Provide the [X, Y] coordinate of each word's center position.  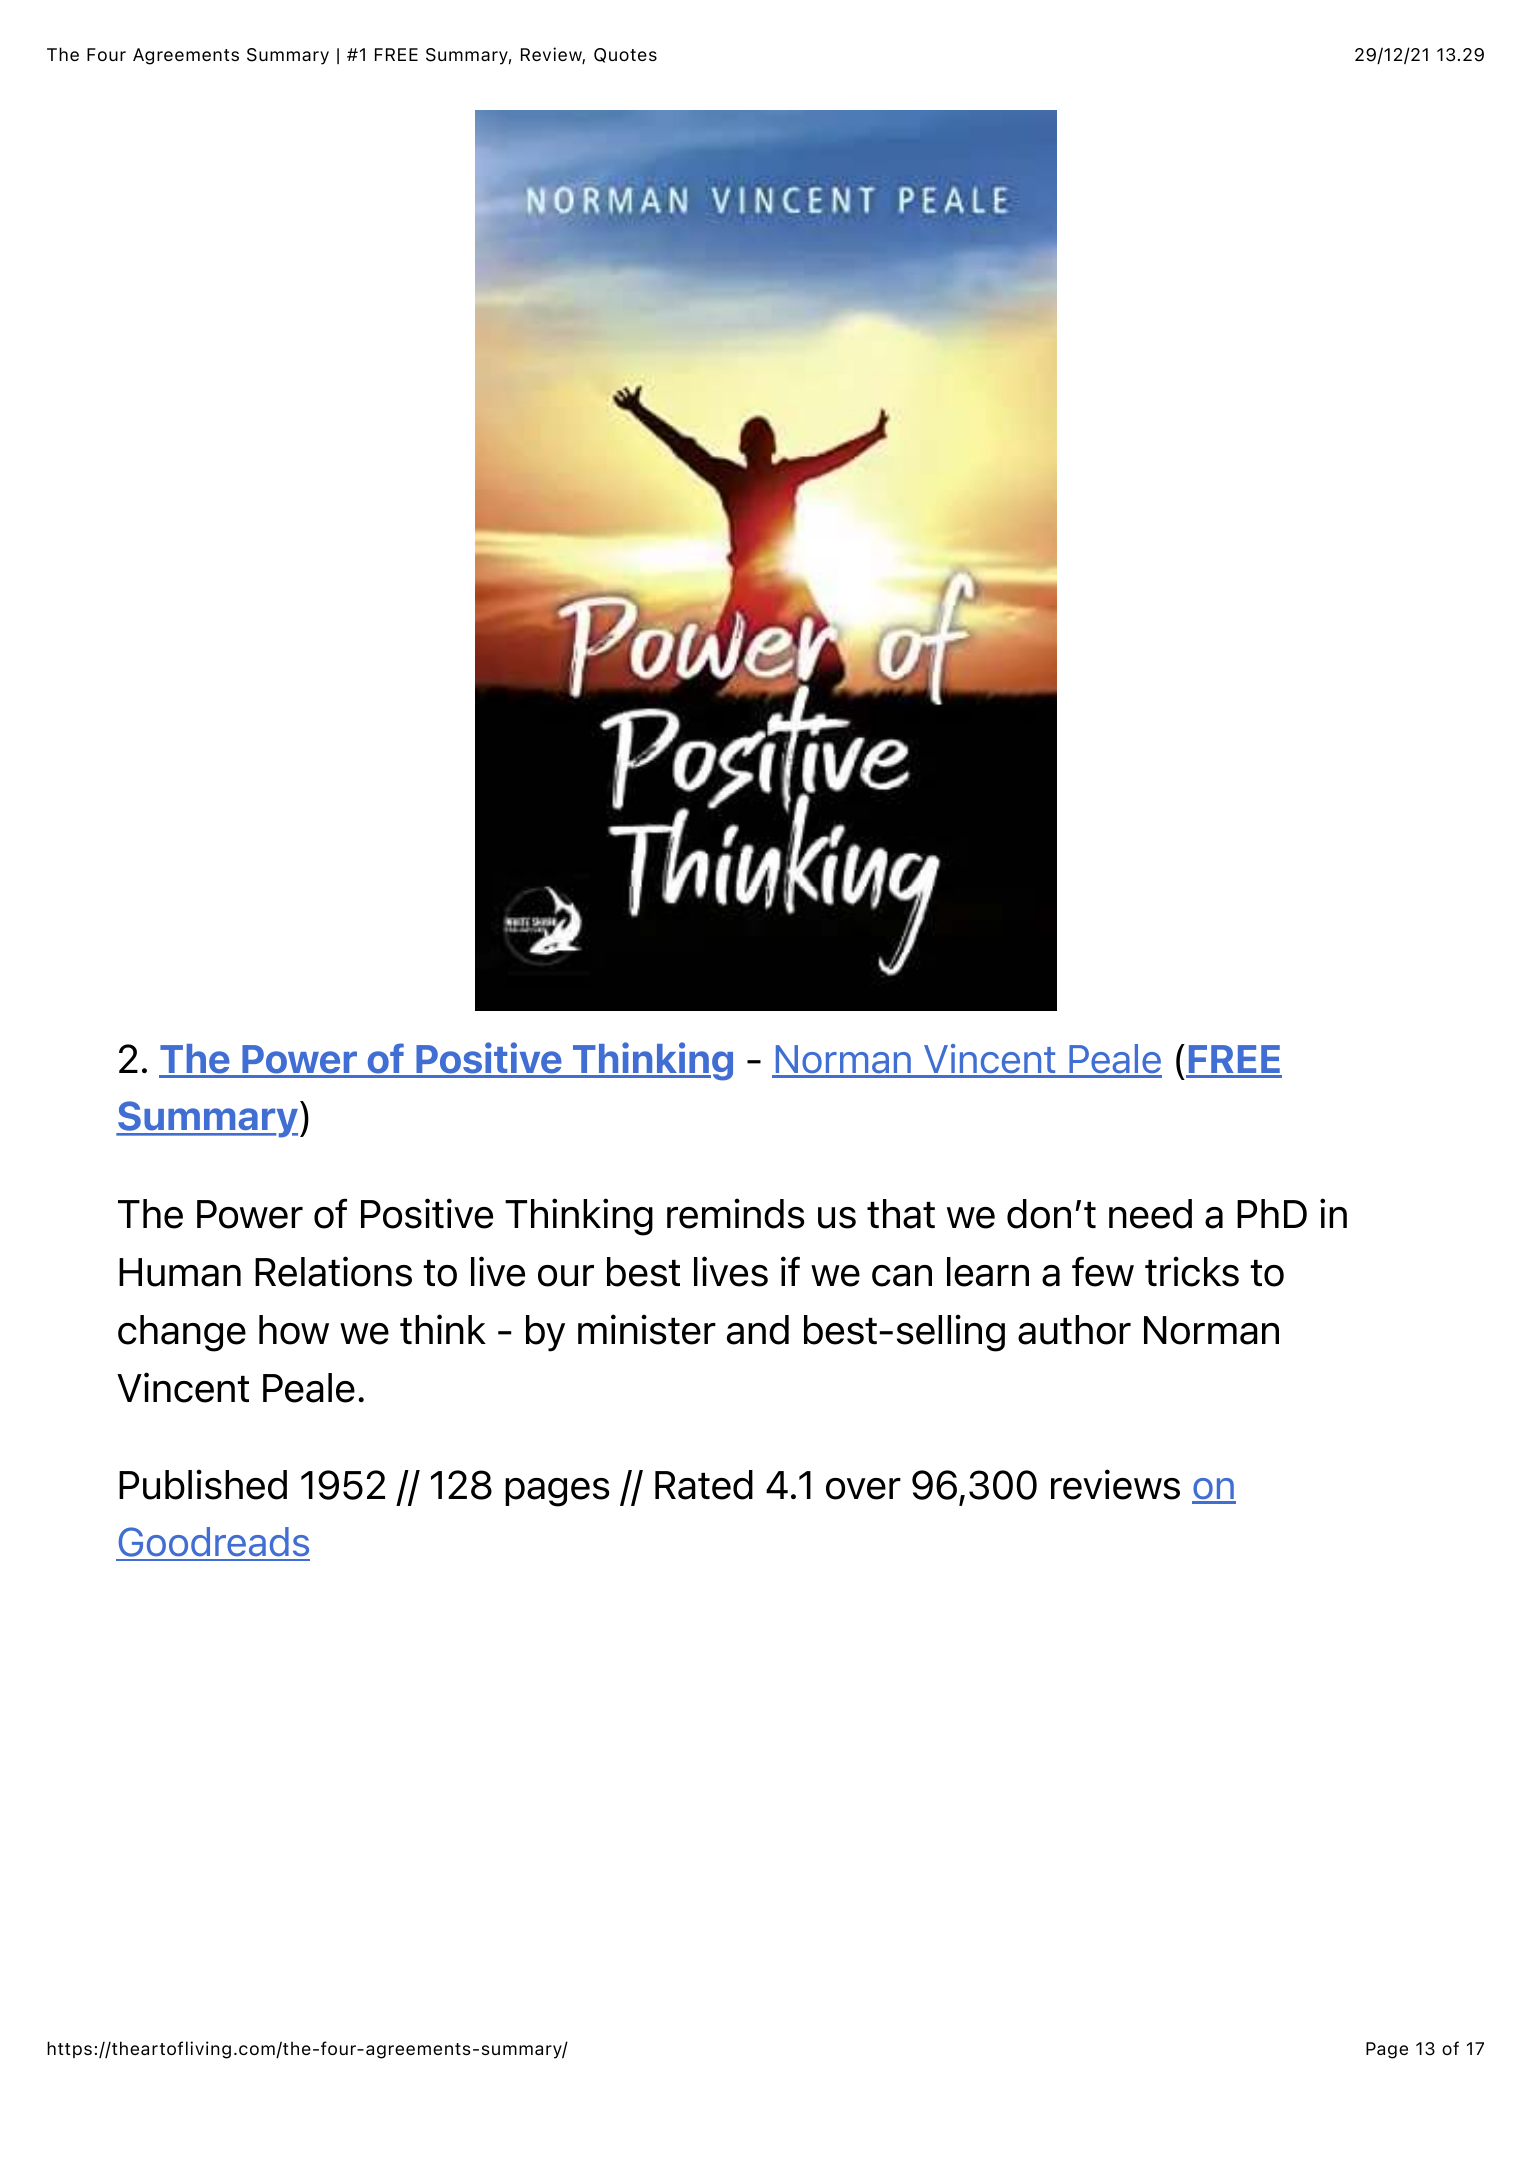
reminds [736, 1213]
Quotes [625, 55]
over [863, 1489]
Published [203, 1484]
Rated [704, 1485]
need [1150, 1214]
